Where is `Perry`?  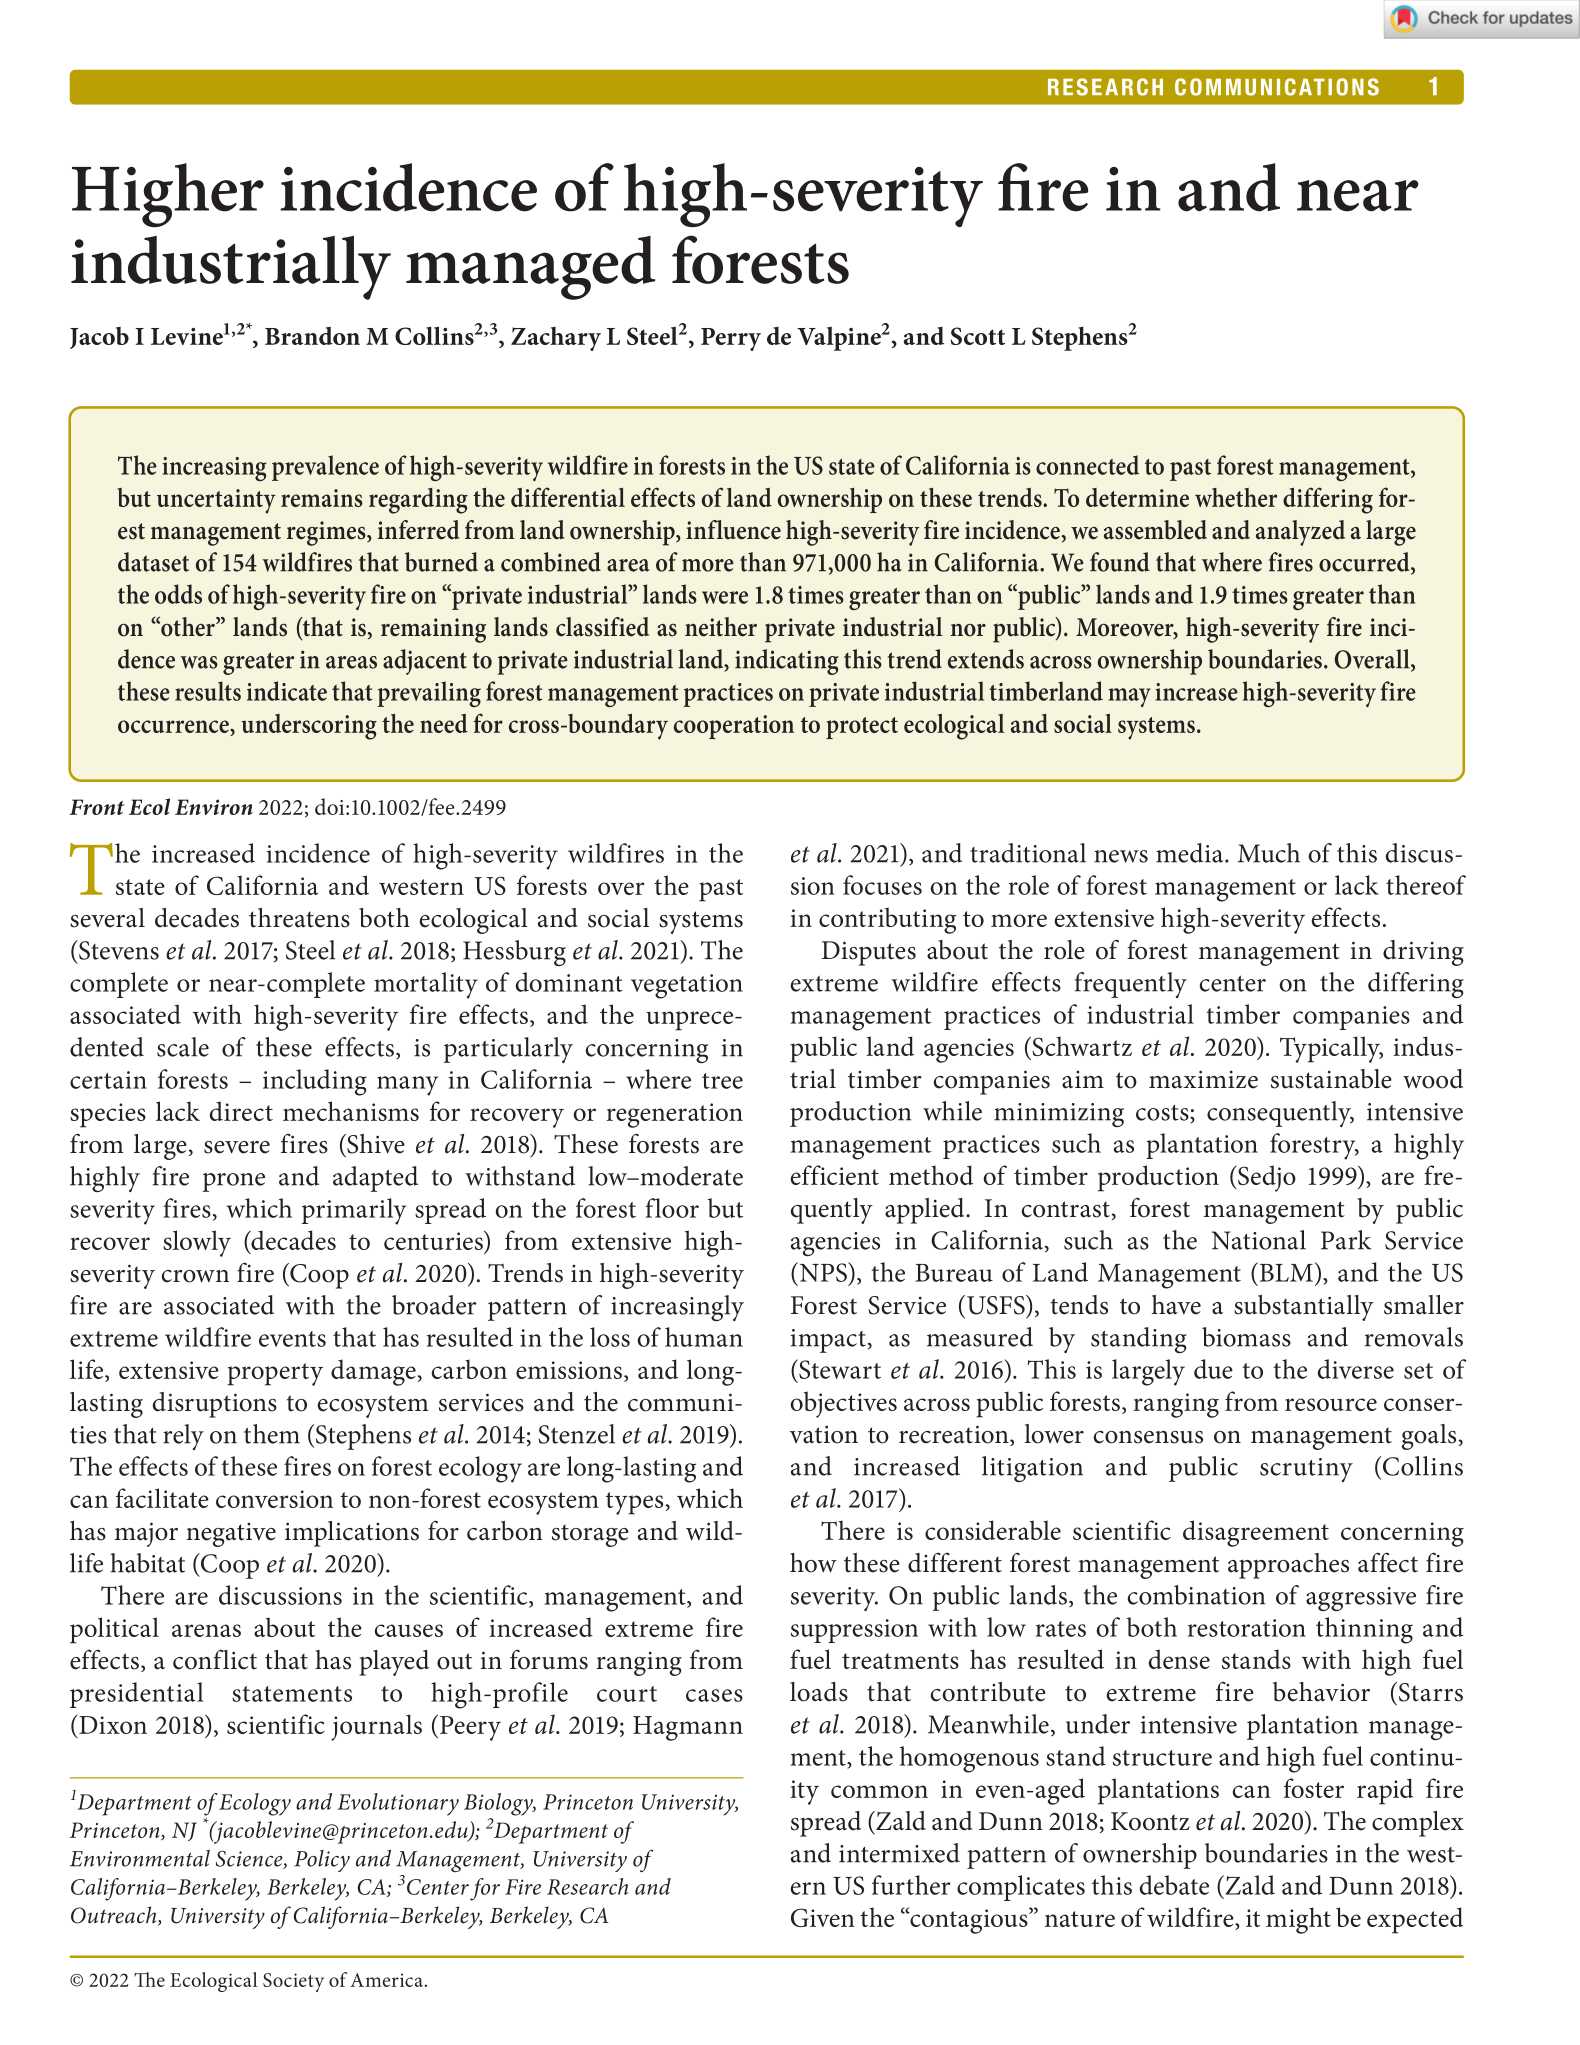 Perry is located at coordinates (731, 339).
